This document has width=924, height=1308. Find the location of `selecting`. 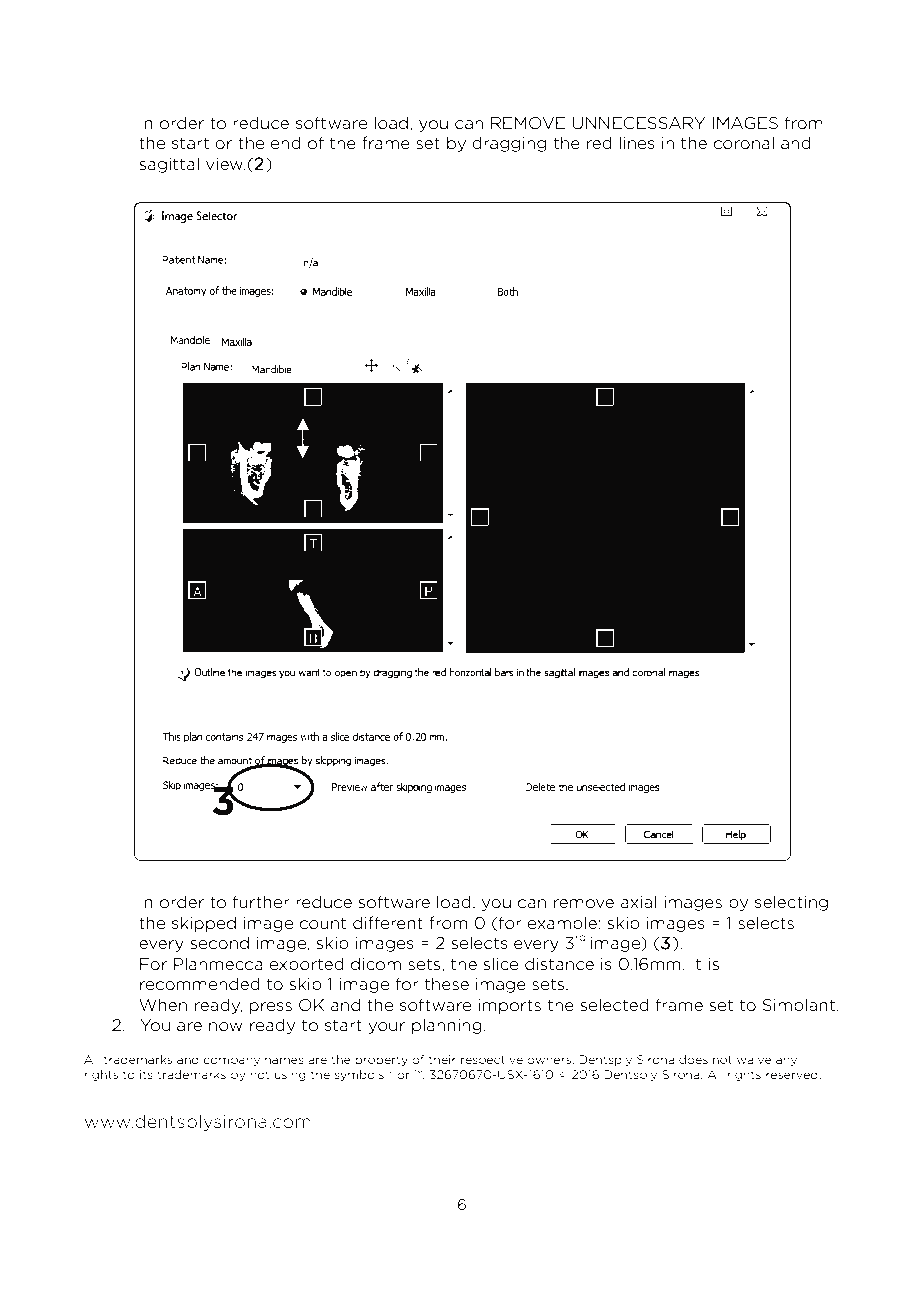

selecting is located at coordinates (791, 903).
